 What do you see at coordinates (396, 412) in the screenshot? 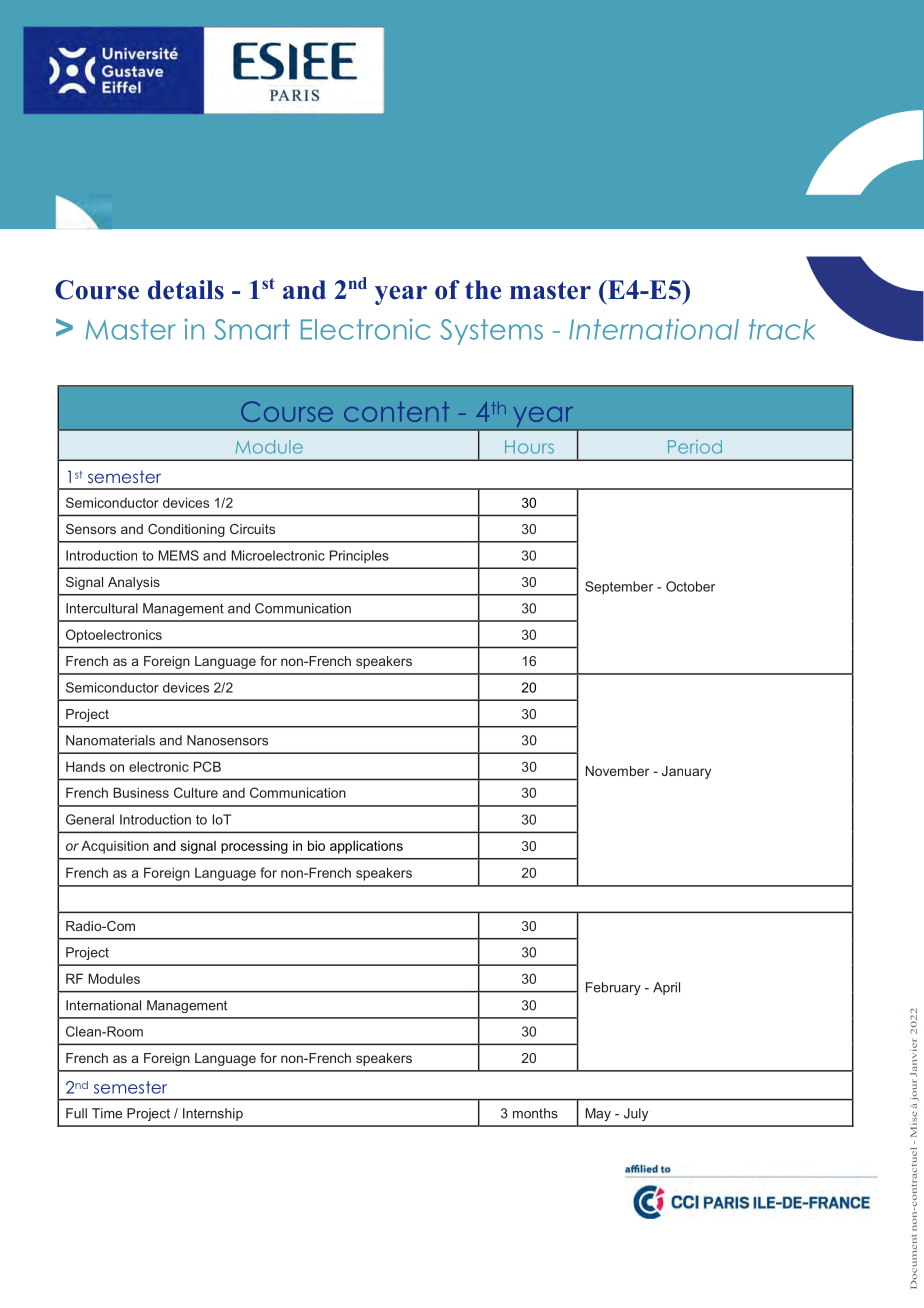
I see `content` at bounding box center [396, 412].
